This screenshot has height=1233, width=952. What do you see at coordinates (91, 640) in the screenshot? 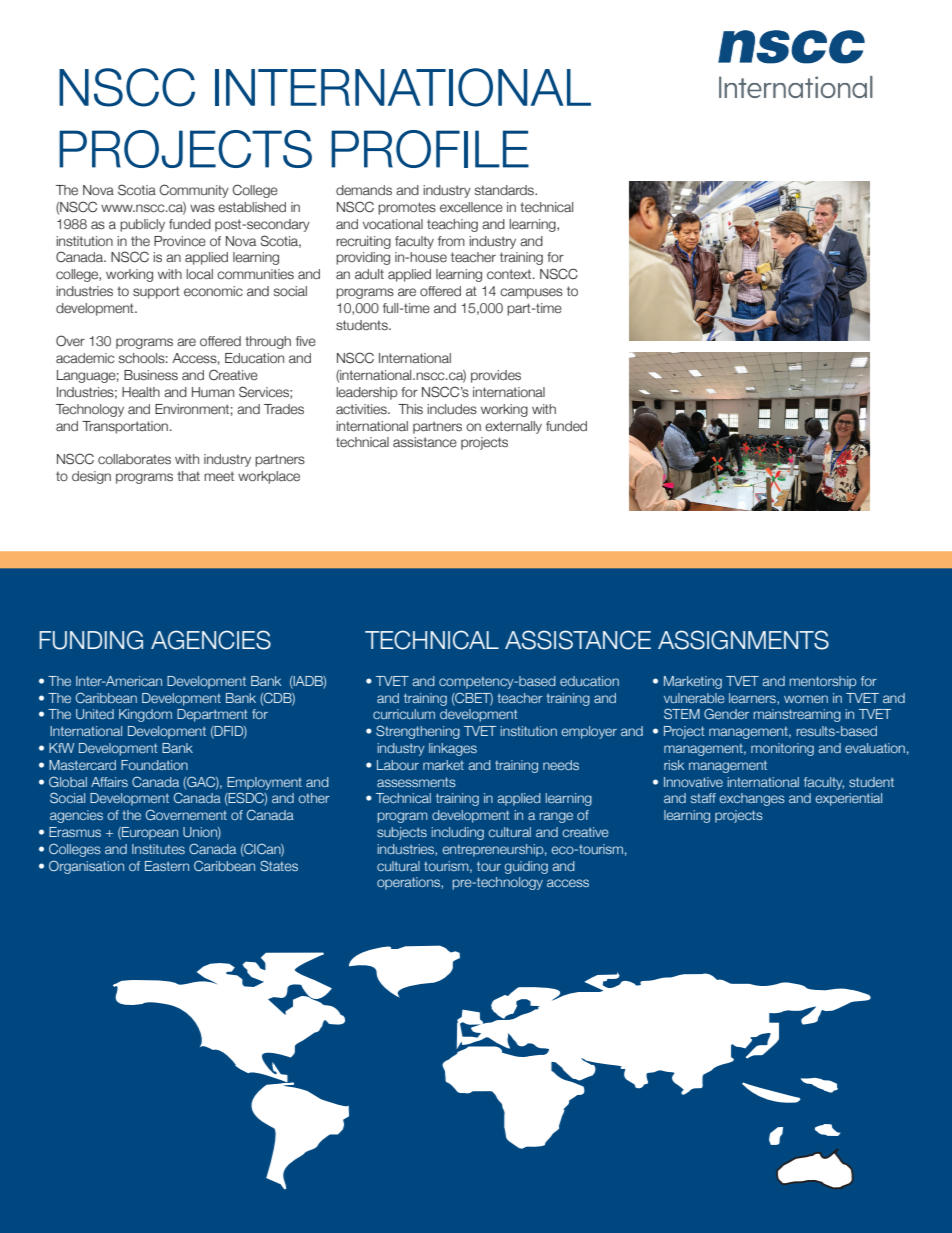
I see `FUNDING` at bounding box center [91, 640].
